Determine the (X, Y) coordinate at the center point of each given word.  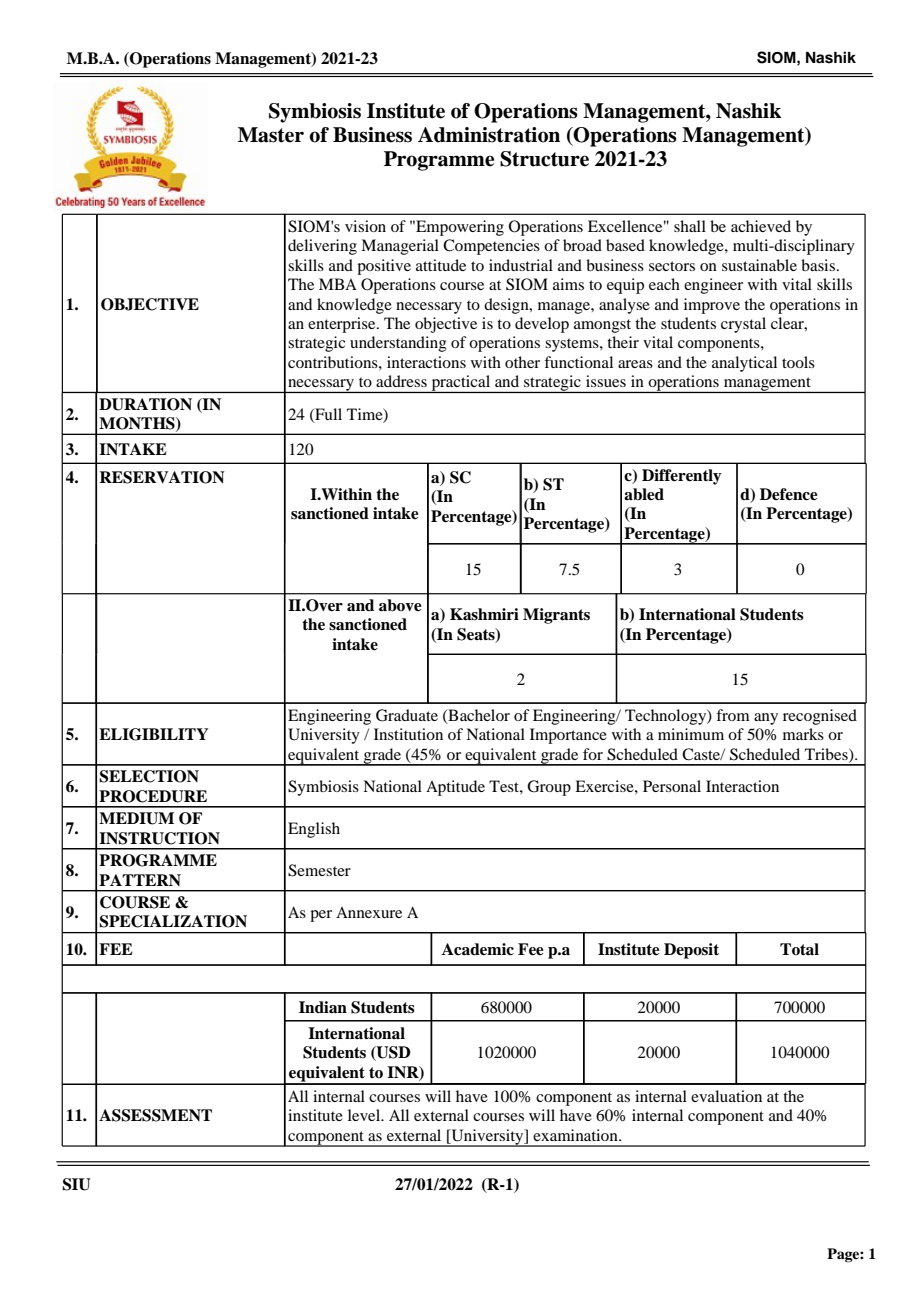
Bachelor (478, 716)
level (365, 1115)
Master (271, 135)
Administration (489, 135)
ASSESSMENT (155, 1115)
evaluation (726, 1096)
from (733, 715)
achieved (761, 226)
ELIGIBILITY (153, 734)
